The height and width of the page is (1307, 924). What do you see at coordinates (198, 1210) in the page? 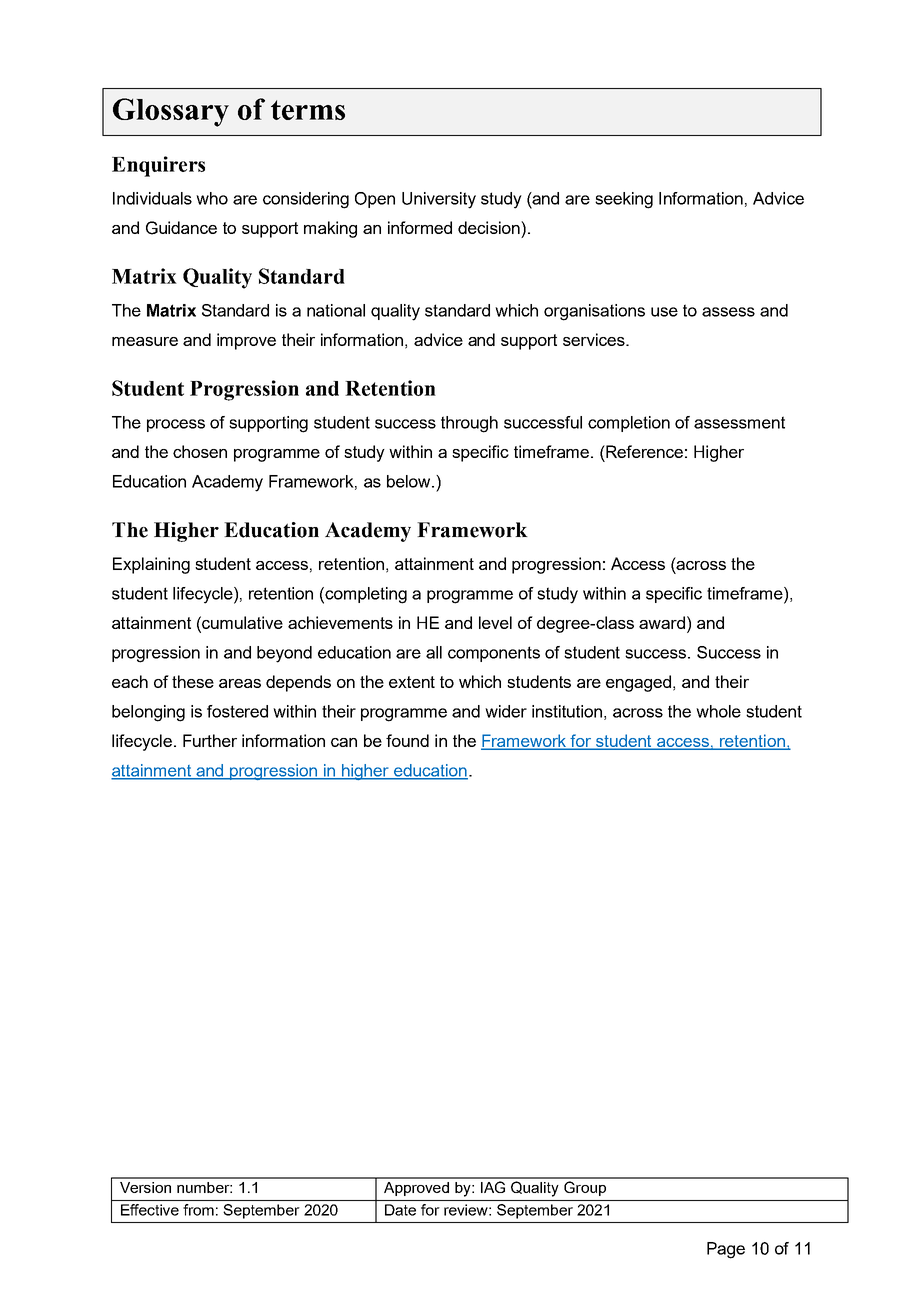
I see `from` at bounding box center [198, 1210].
